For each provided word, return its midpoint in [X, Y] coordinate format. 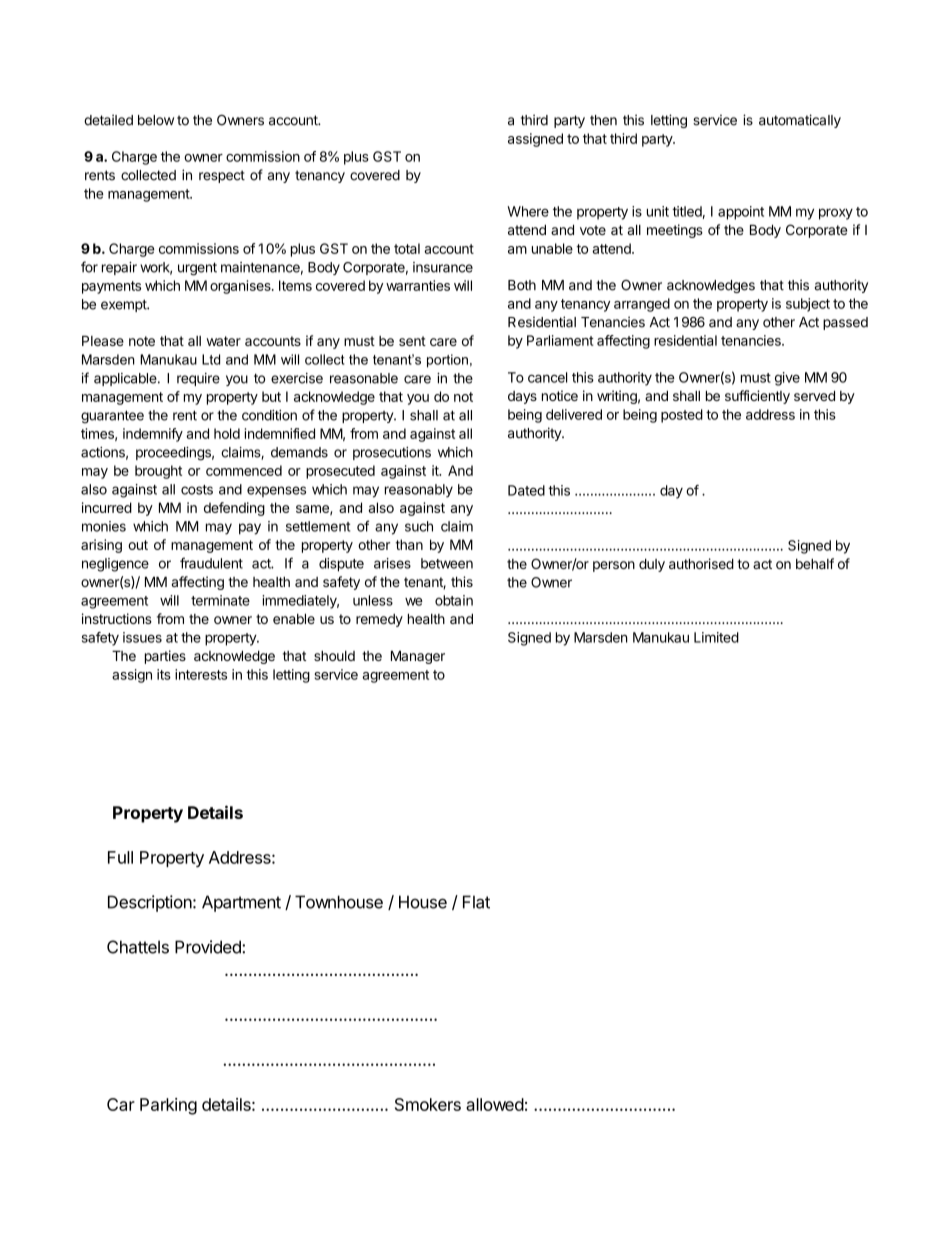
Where [528, 211]
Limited [716, 637]
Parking [168, 1106]
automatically [800, 121]
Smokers [428, 1104]
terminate [220, 600]
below [156, 120]
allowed [495, 1104]
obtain [454, 600]
